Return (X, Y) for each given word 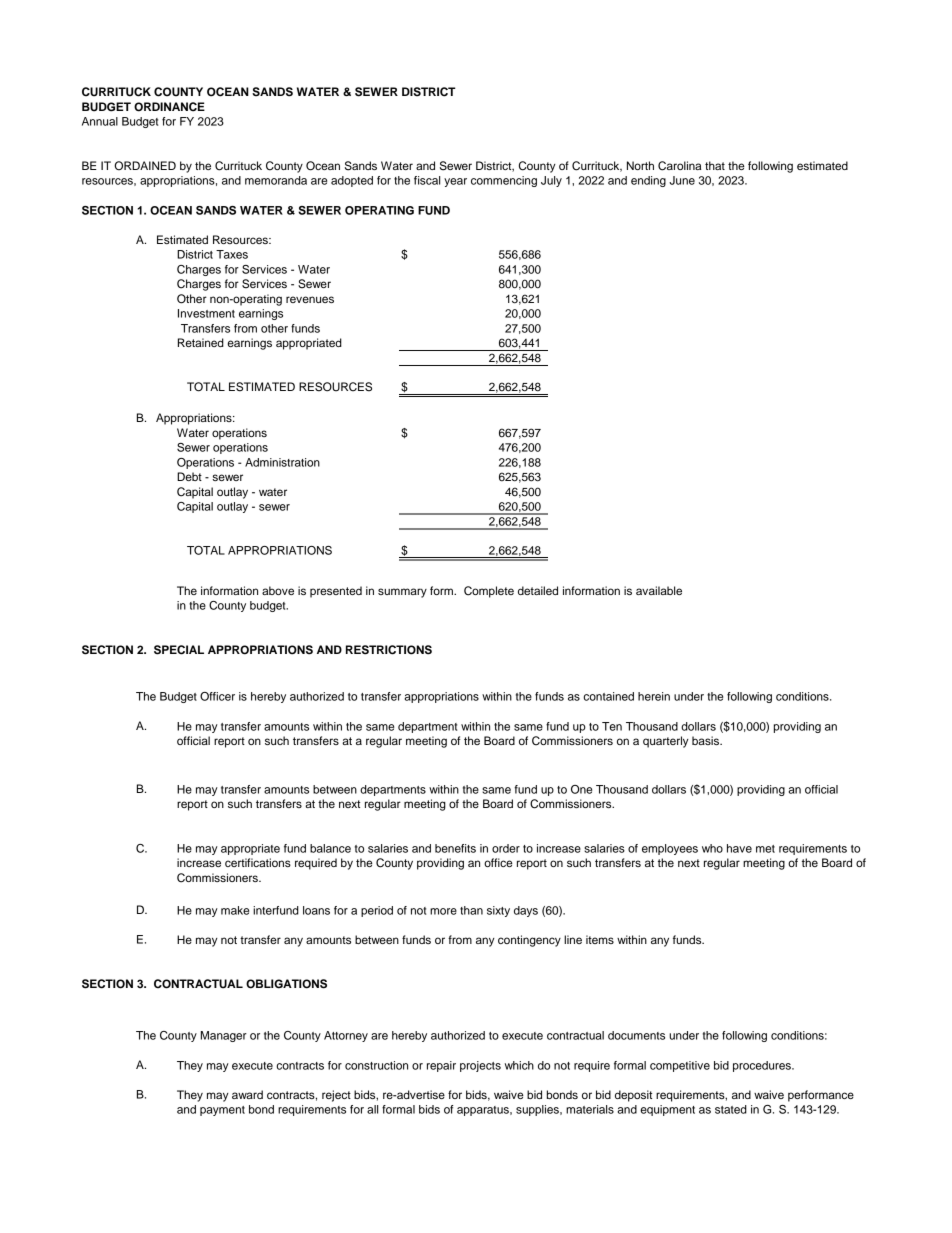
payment (222, 1111)
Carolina (679, 166)
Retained (201, 342)
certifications (258, 862)
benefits (455, 848)
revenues (310, 299)
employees (670, 849)
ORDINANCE (169, 107)
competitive (680, 1066)
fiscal (427, 180)
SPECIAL (179, 650)
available (659, 590)
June (682, 180)
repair (441, 1066)
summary (402, 593)
